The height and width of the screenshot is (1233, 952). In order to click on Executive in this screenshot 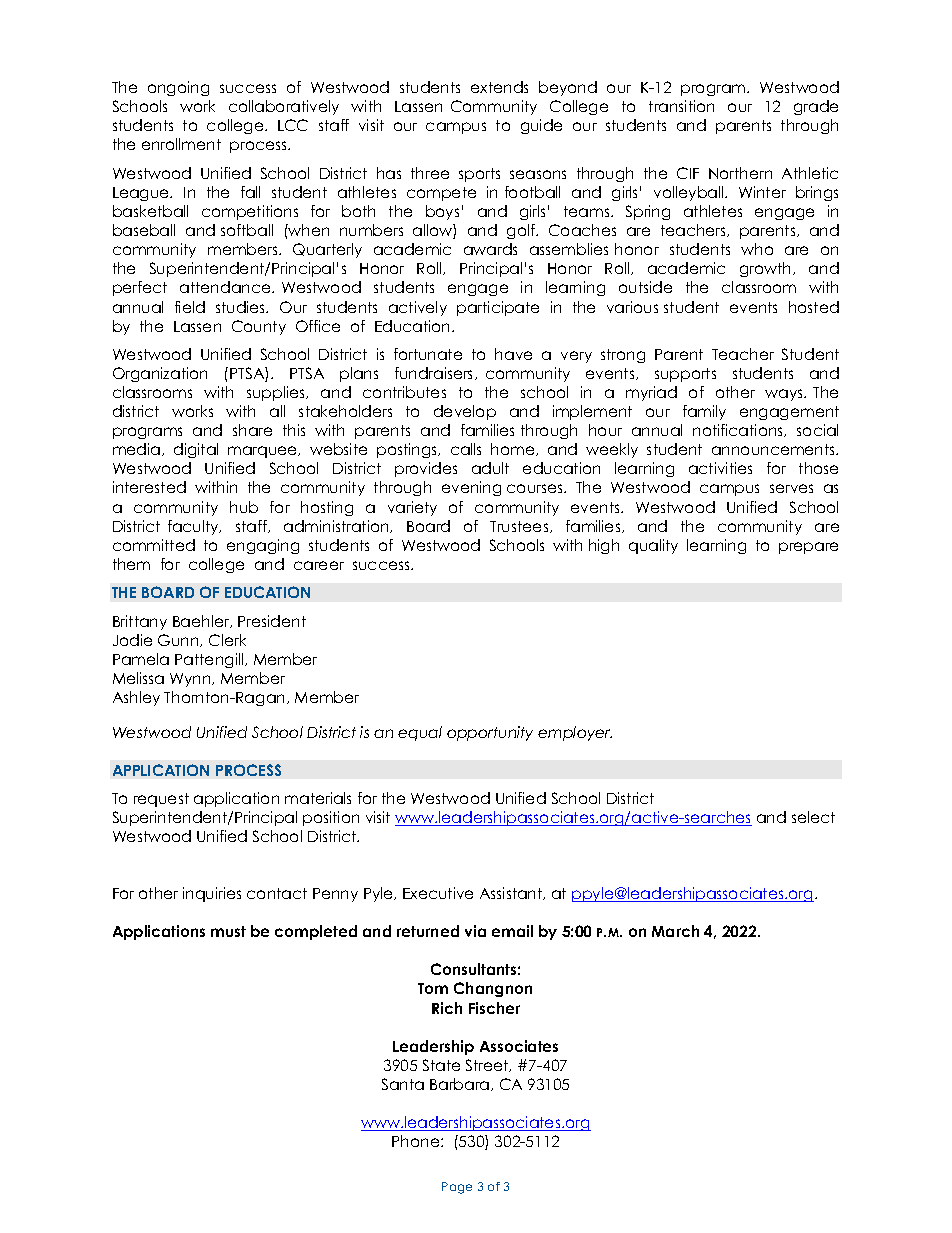, I will do `click(438, 893)`.
